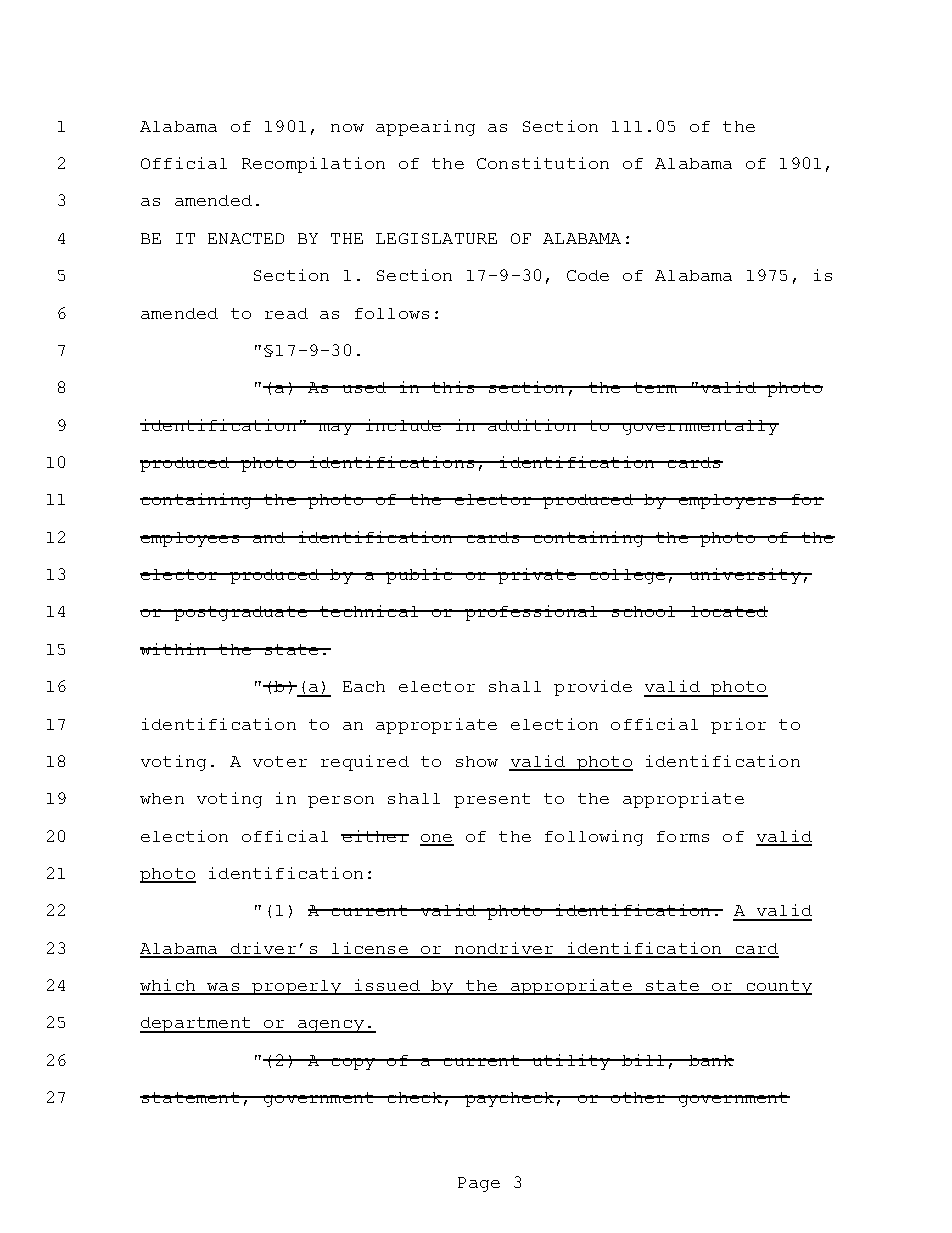 The height and width of the screenshot is (1233, 952). I want to click on located, so click(728, 611).
